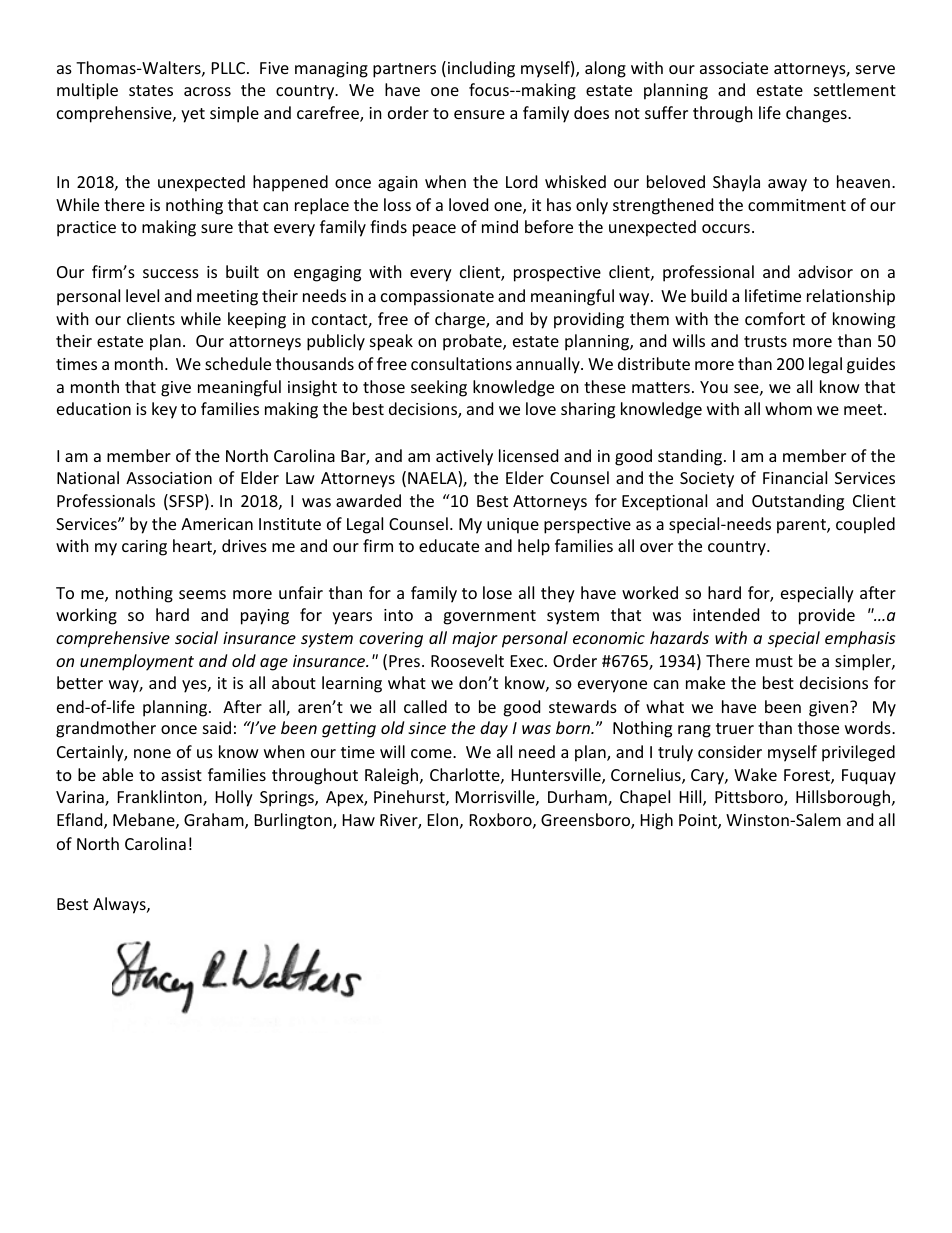 The image size is (952, 1233). Describe the element at coordinates (775, 318) in the screenshot. I see `comfort` at that location.
